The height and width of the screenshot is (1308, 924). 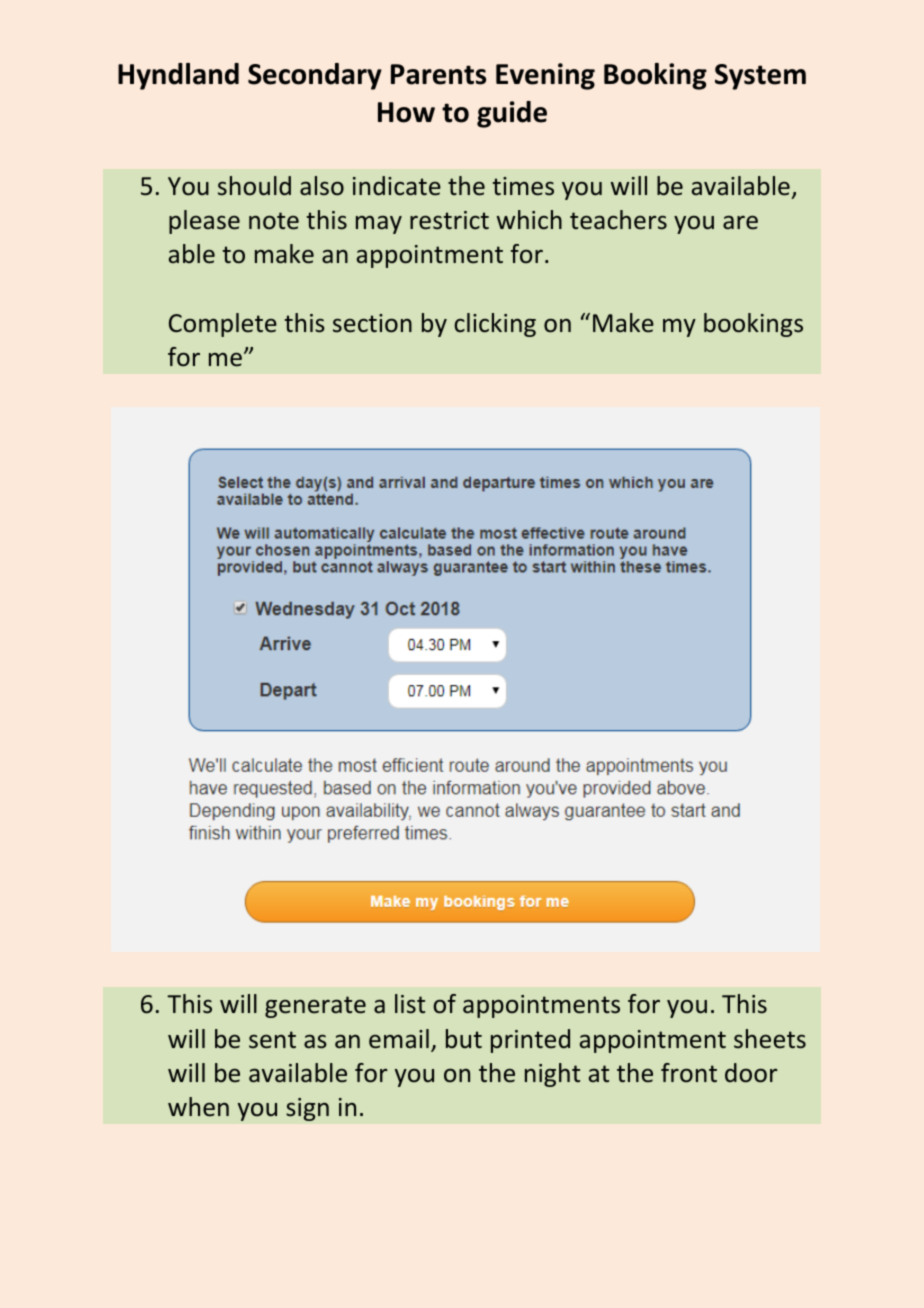 What do you see at coordinates (529, 220) in the screenshot?
I see `which` at bounding box center [529, 220].
